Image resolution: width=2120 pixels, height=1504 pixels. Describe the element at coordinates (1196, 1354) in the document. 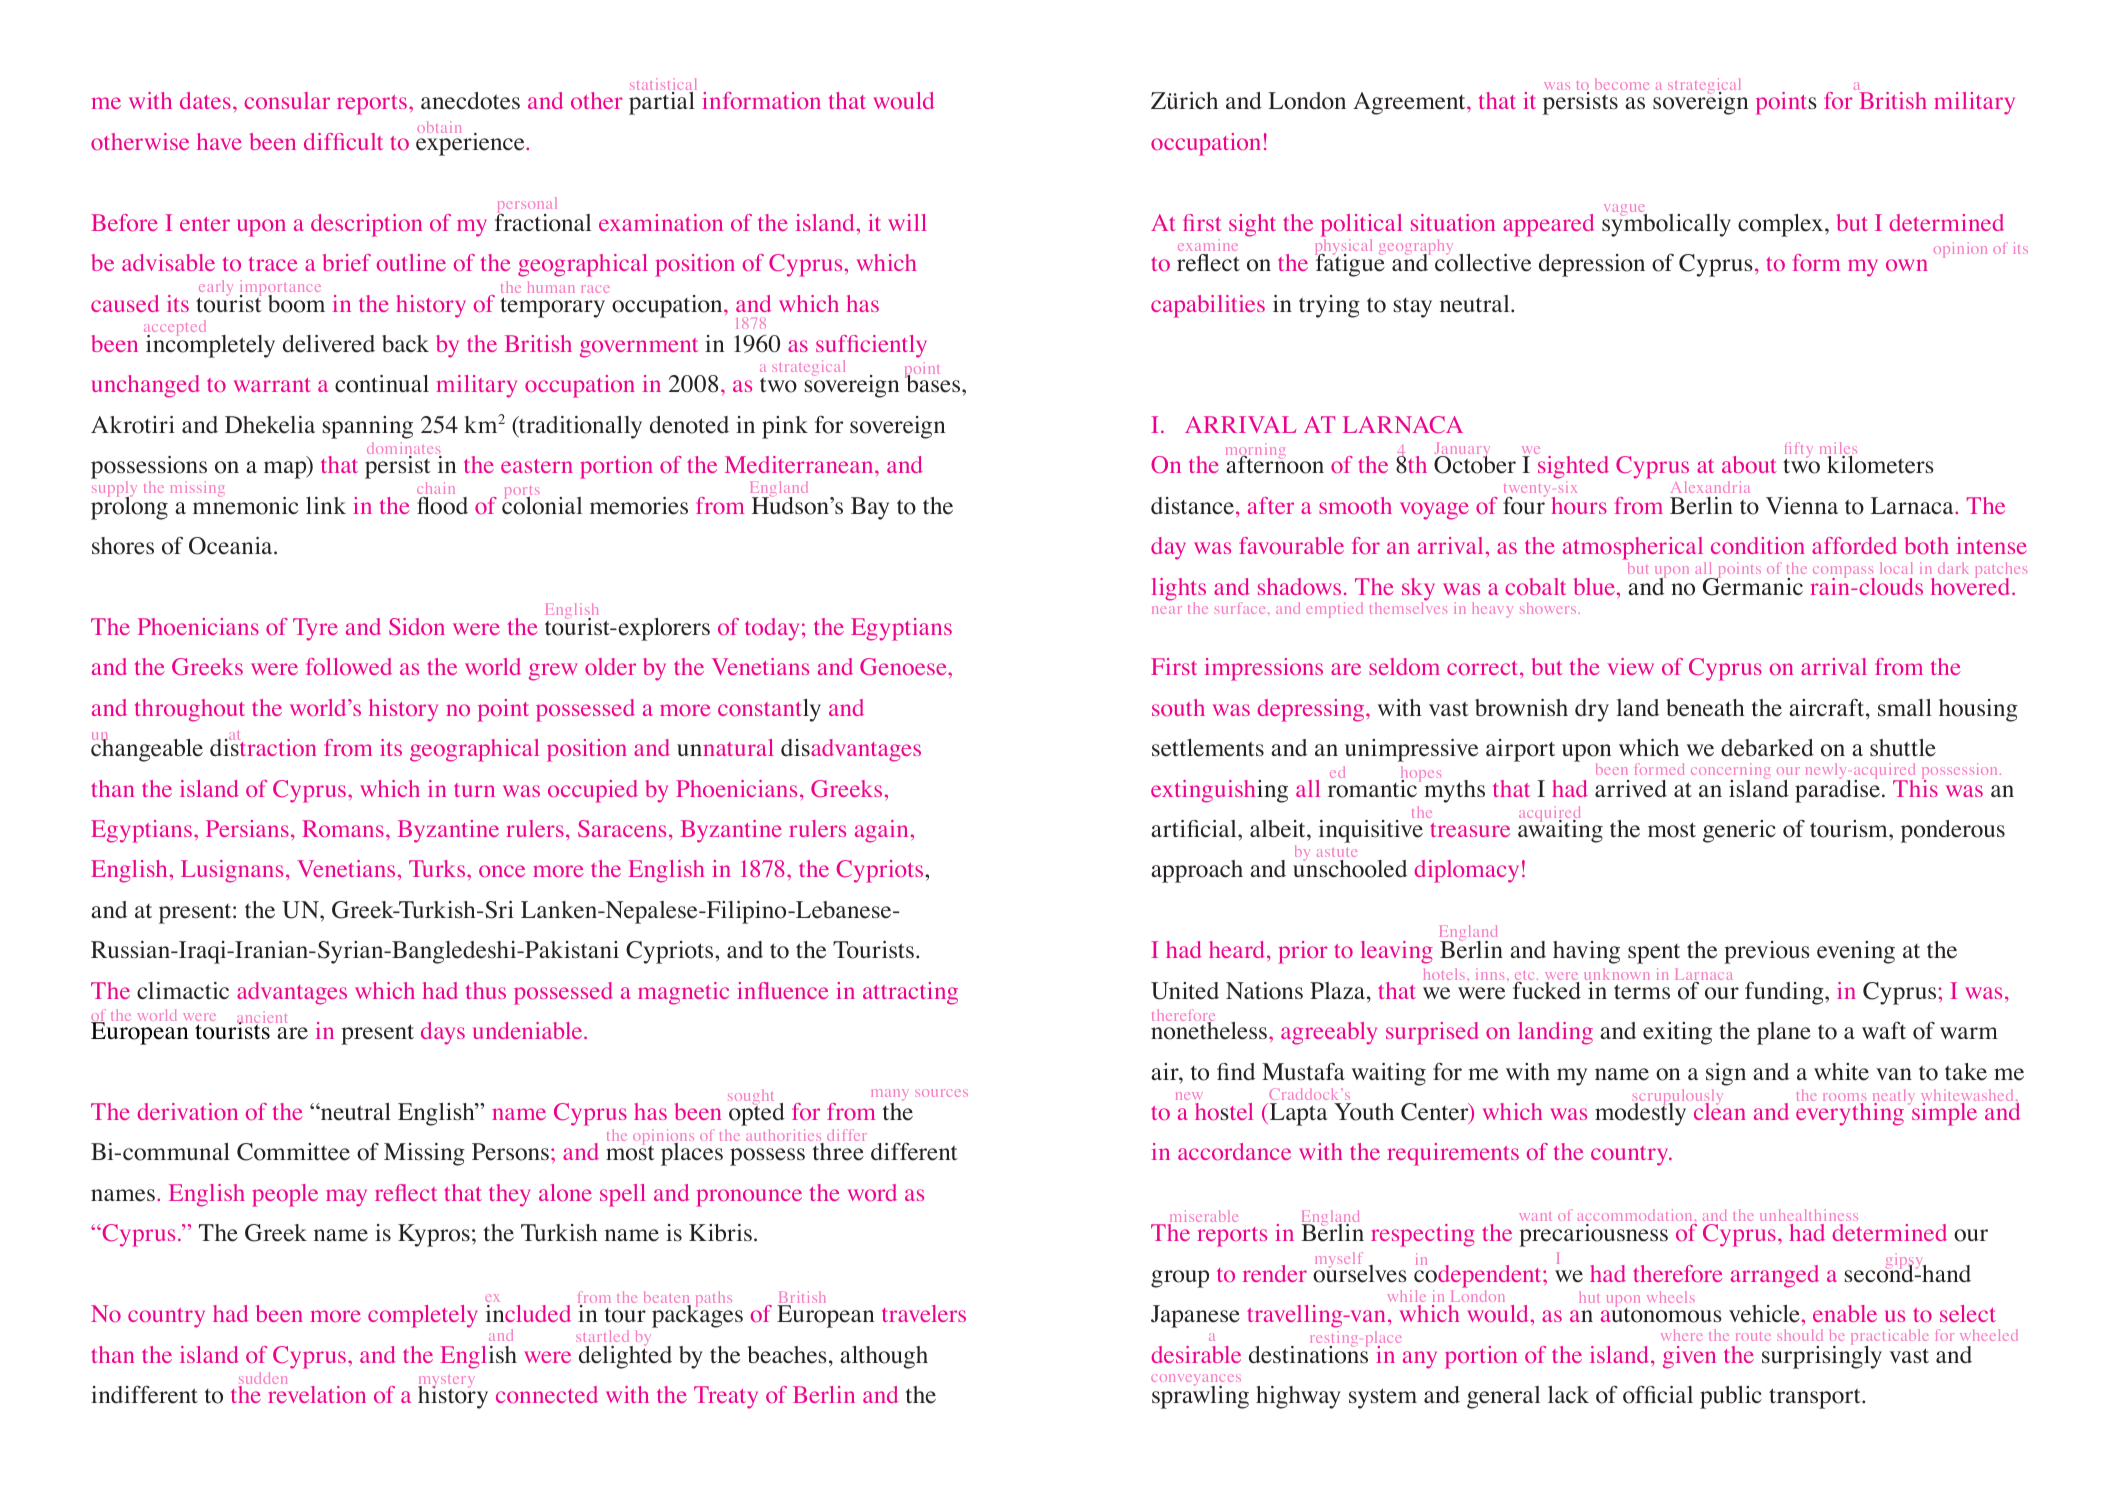

I see `desirable` at that location.
